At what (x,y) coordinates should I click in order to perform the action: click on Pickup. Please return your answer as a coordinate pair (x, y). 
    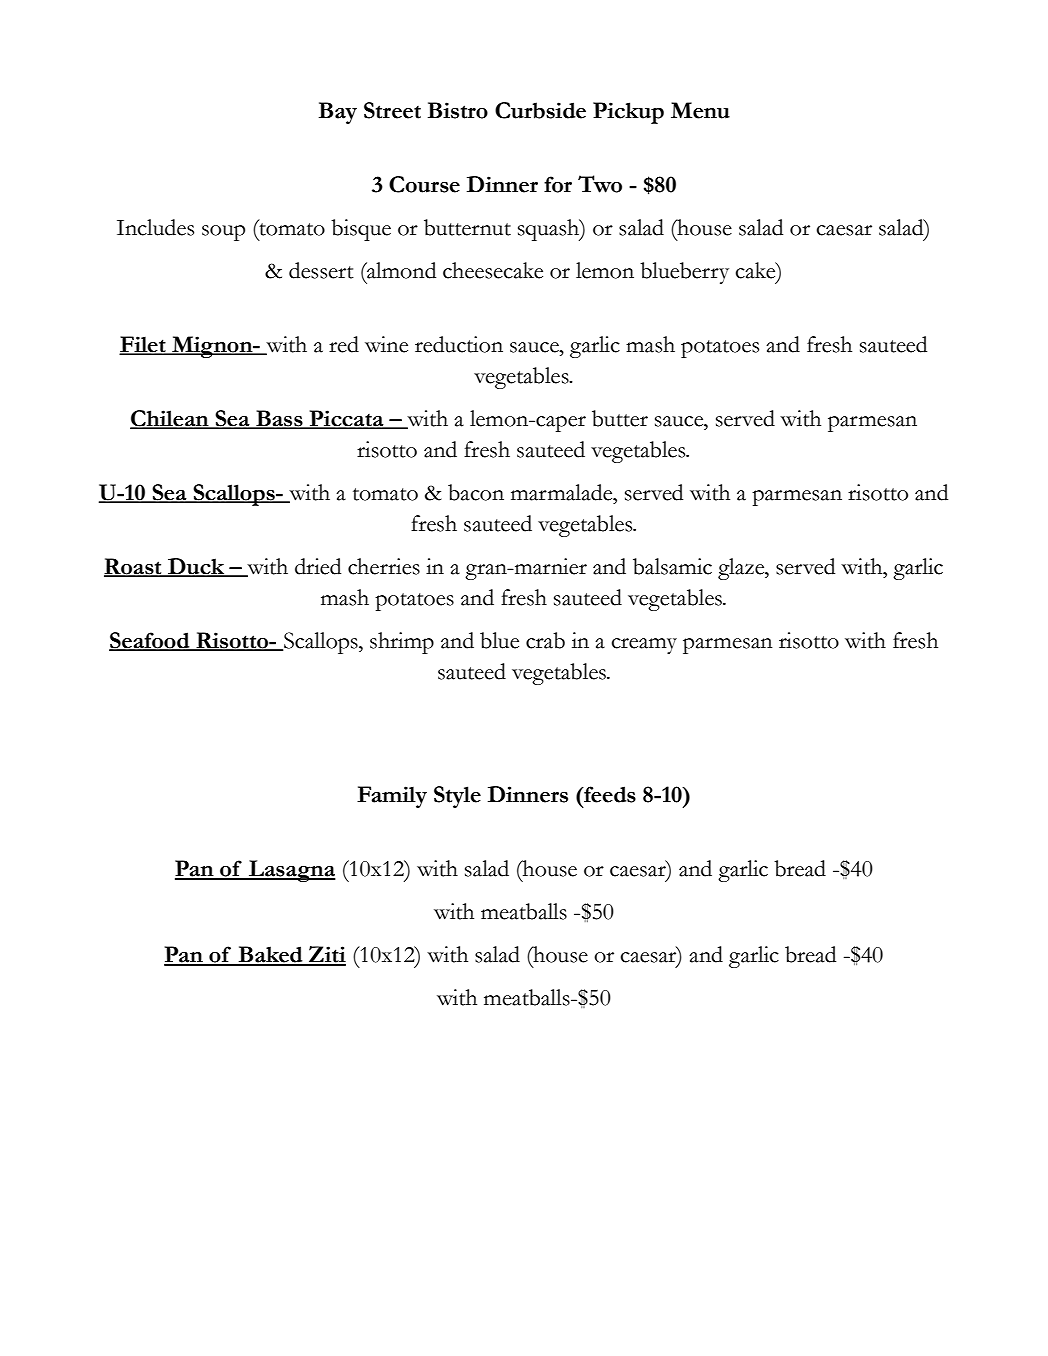
    Looking at the image, I should click on (628, 113).
